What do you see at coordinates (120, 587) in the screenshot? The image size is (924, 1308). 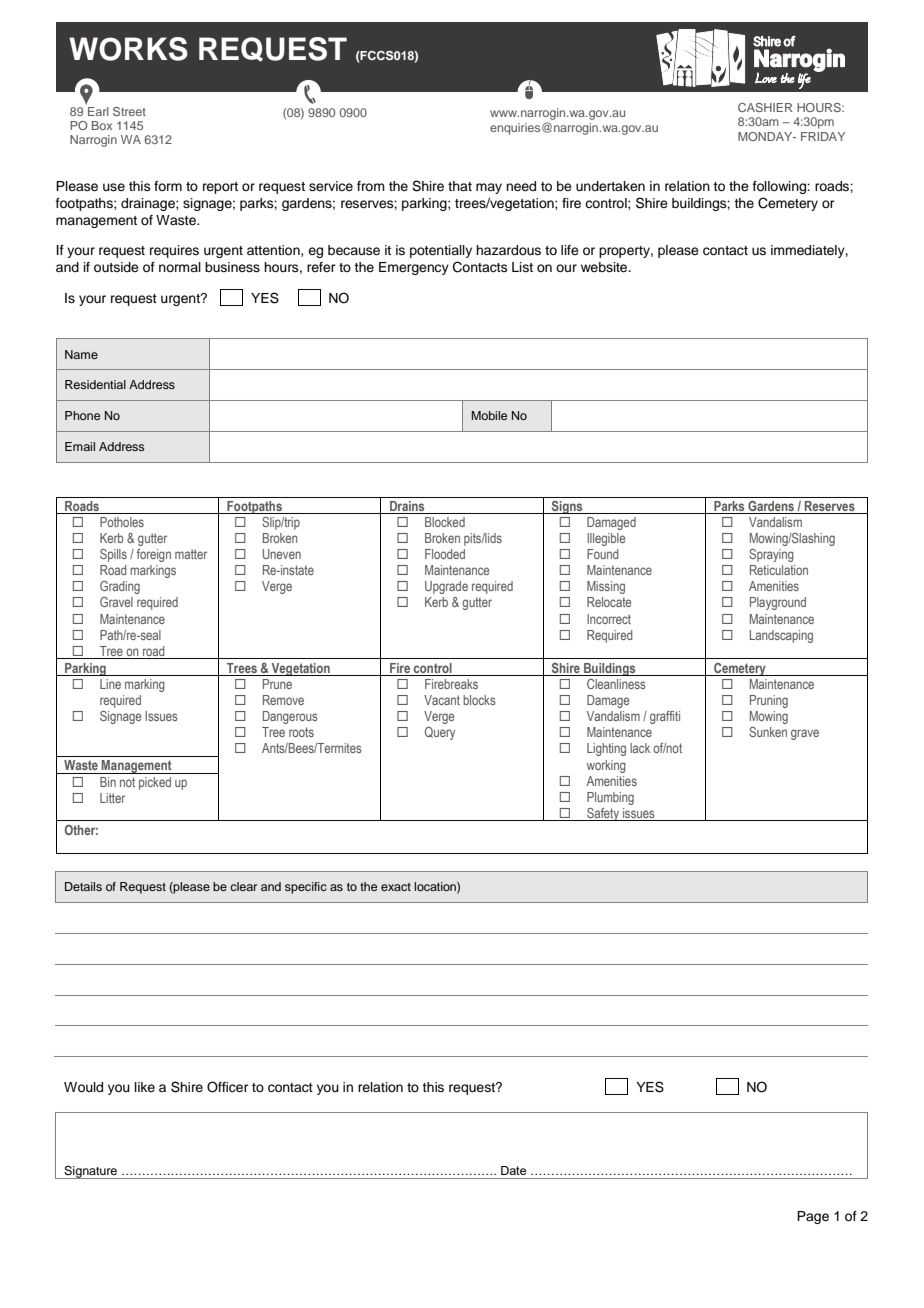 I see `Grading` at bounding box center [120, 587].
